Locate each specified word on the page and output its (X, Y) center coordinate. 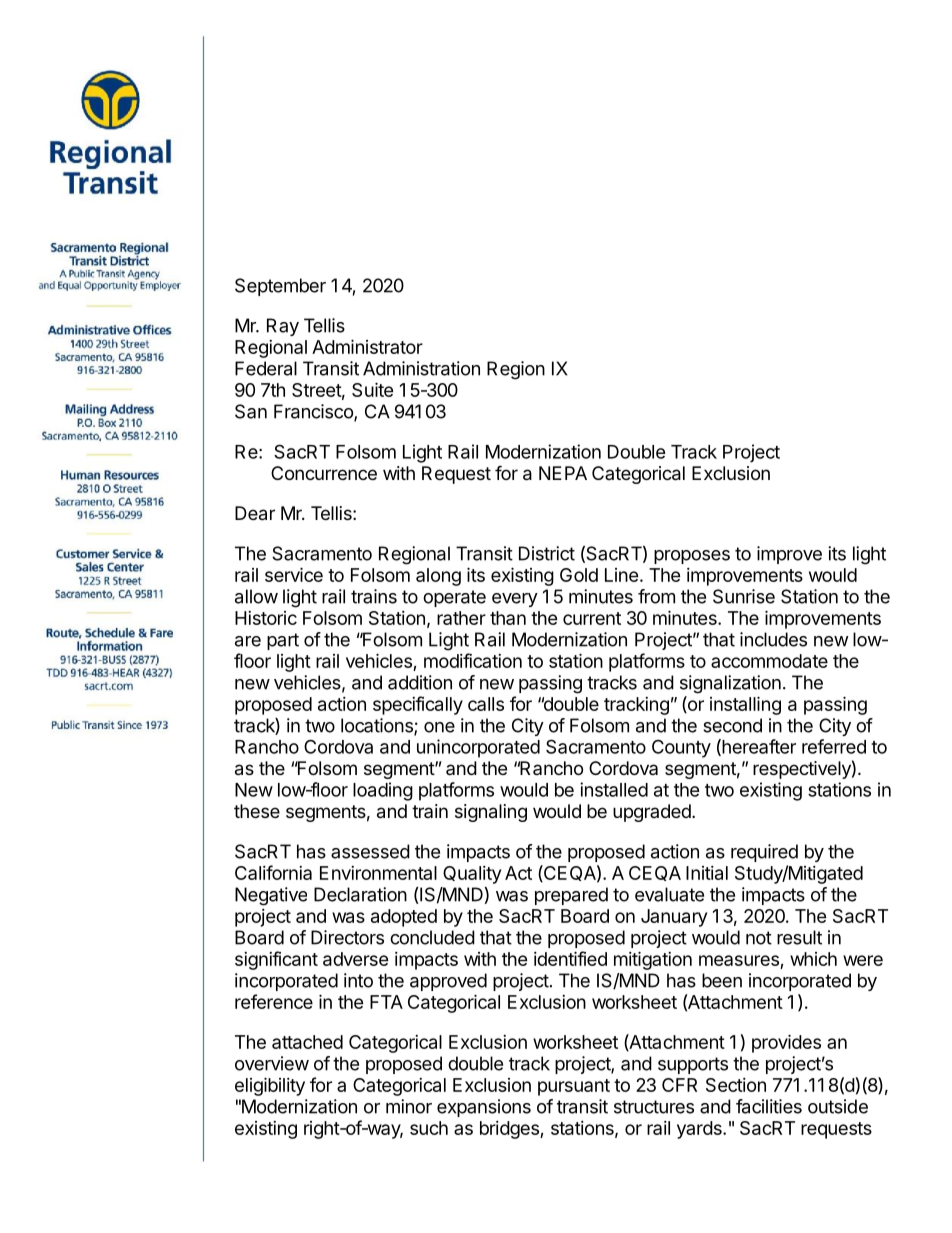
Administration (421, 368)
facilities (769, 1106)
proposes (692, 557)
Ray (283, 327)
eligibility (270, 1086)
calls (486, 704)
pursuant (574, 1087)
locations (378, 726)
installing (745, 705)
